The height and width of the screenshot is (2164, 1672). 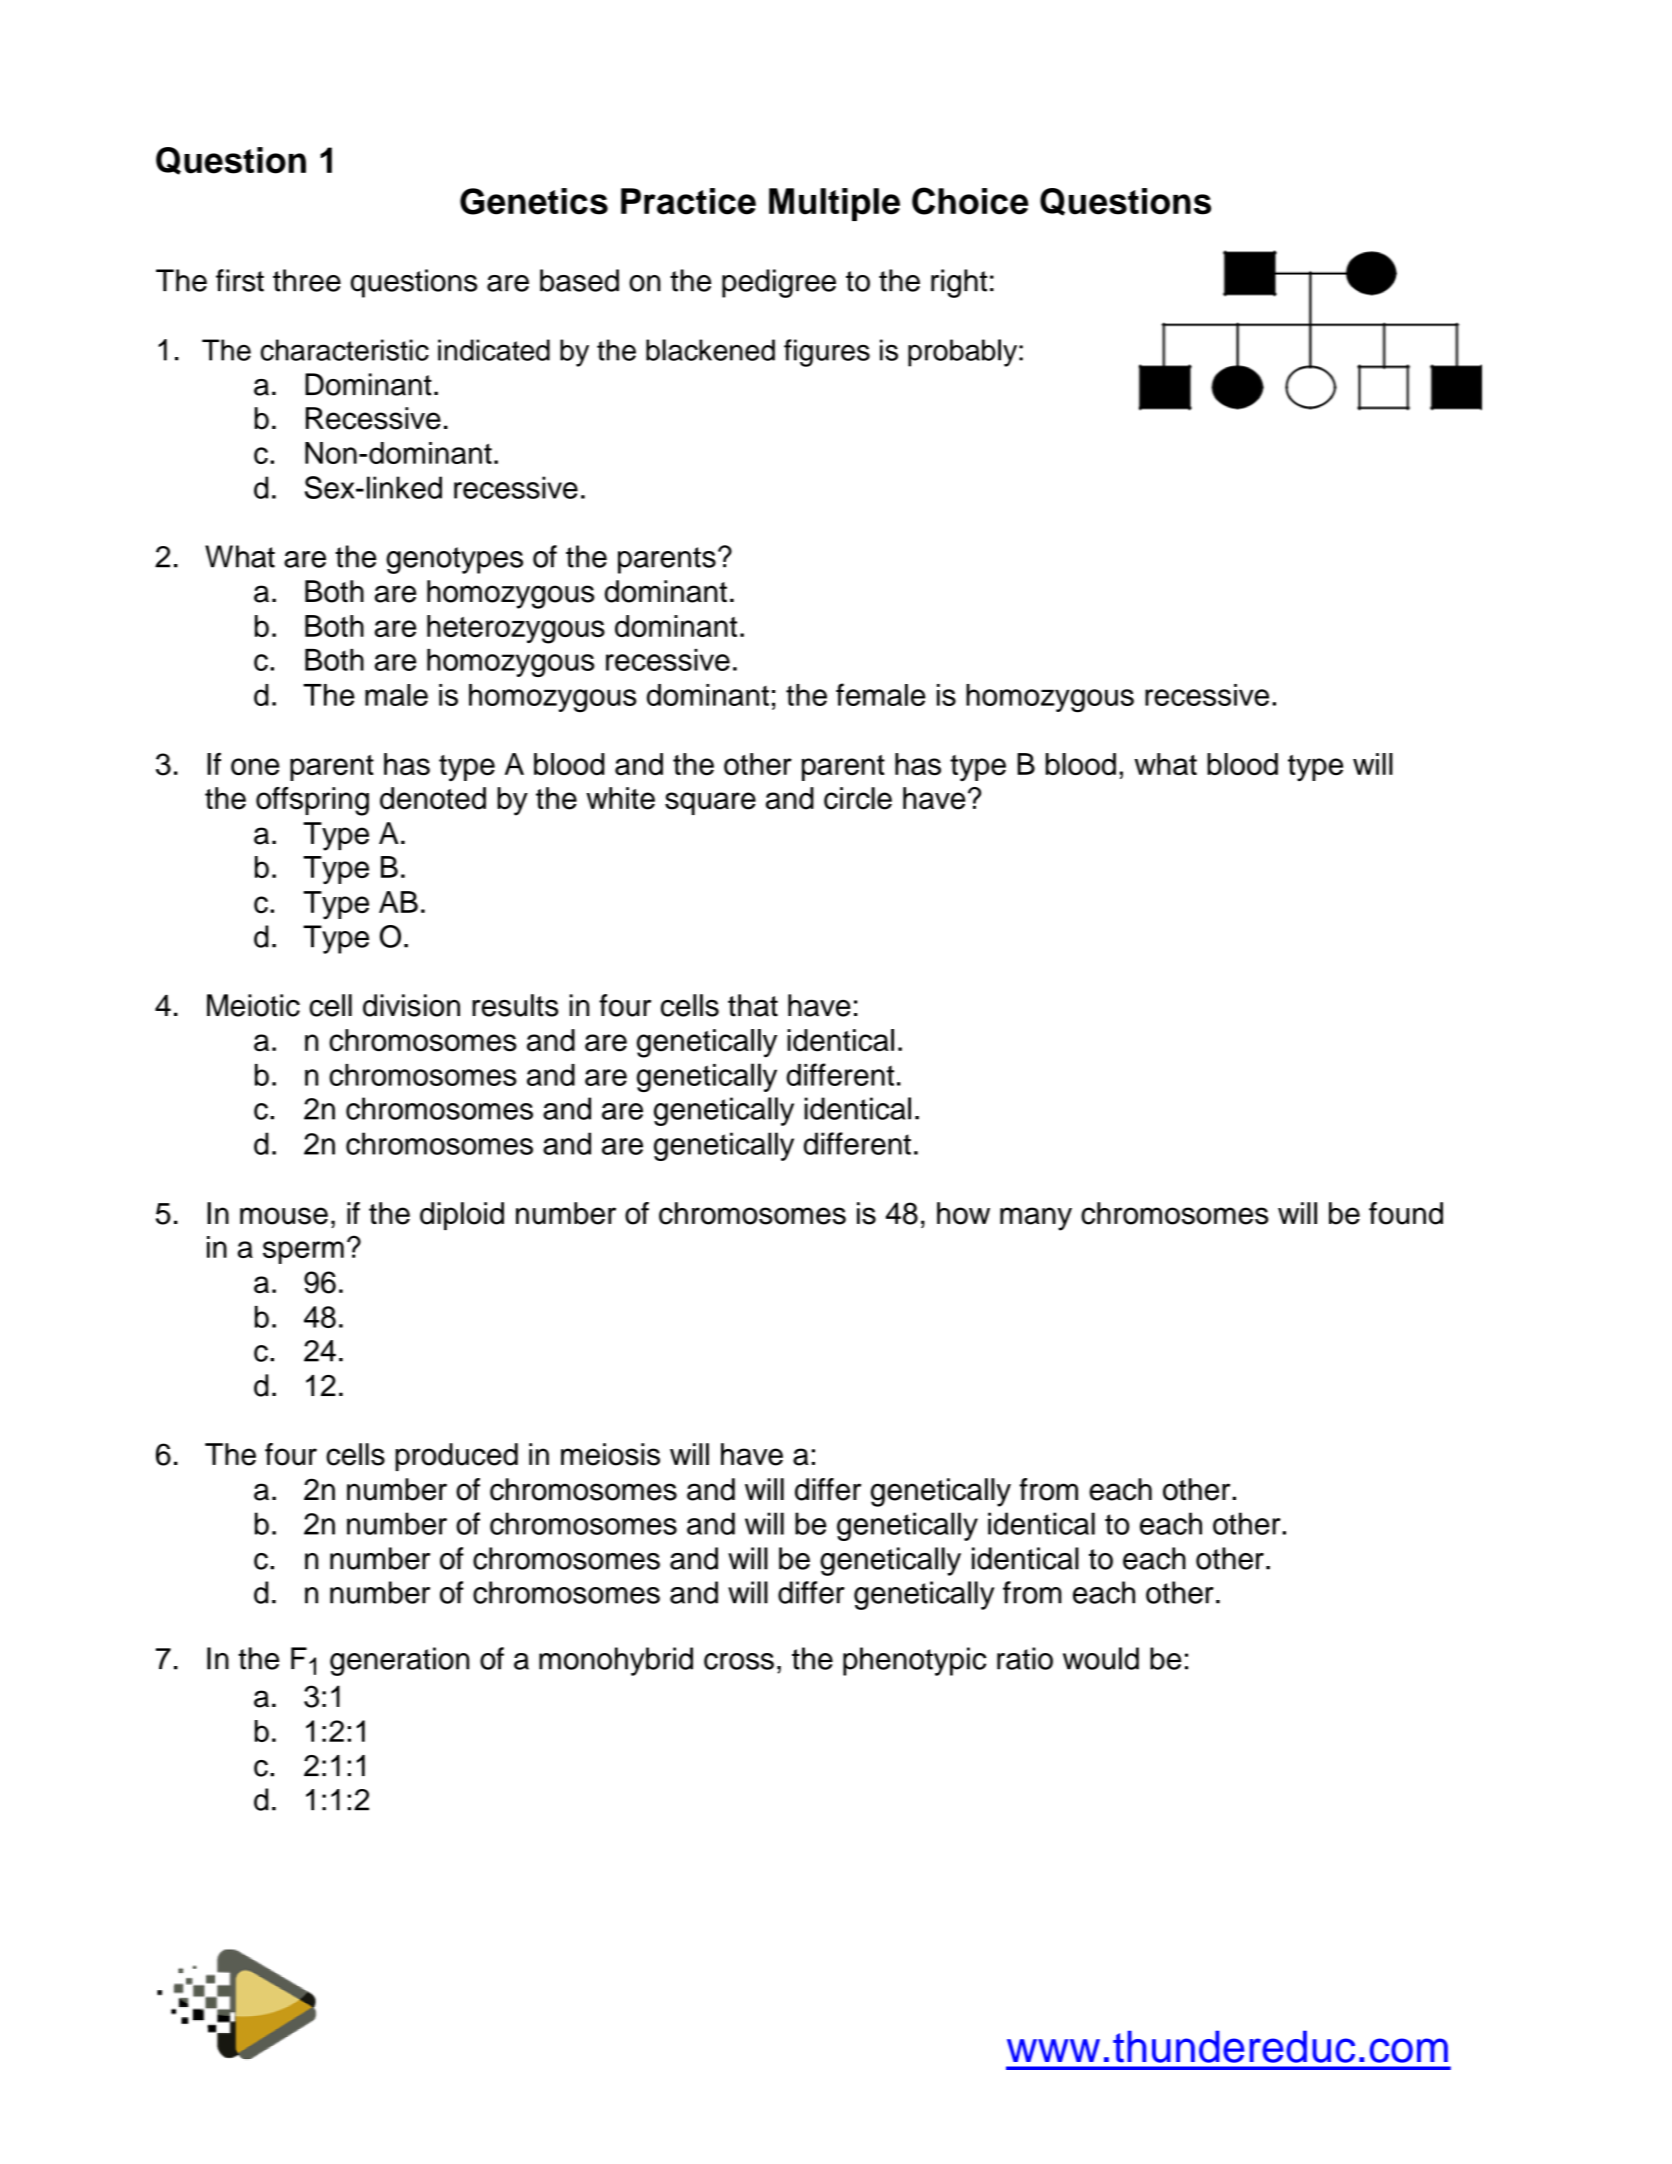 I want to click on Choice, so click(x=970, y=201).
